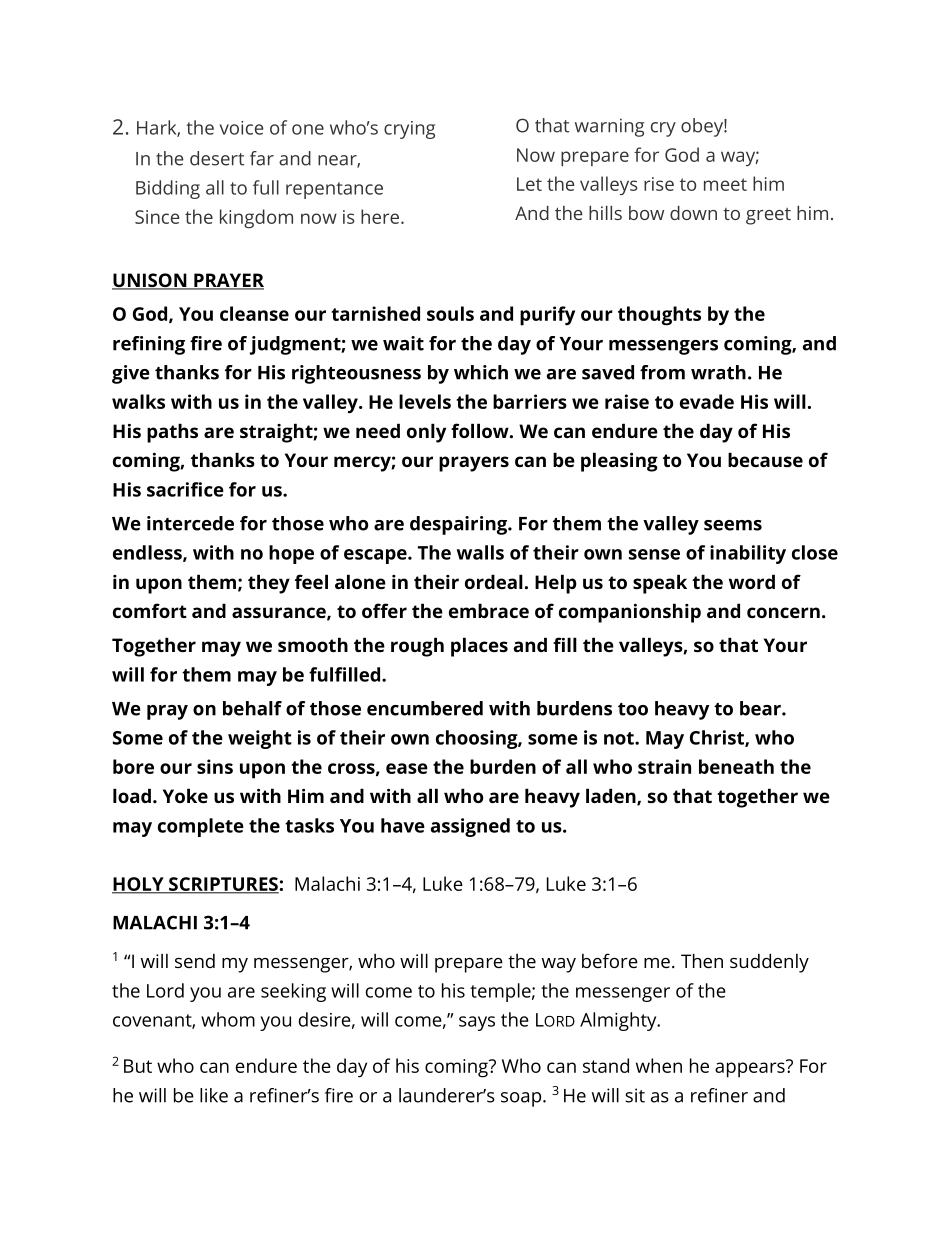 The width and height of the screenshot is (952, 1233). I want to click on like, so click(214, 1095).
